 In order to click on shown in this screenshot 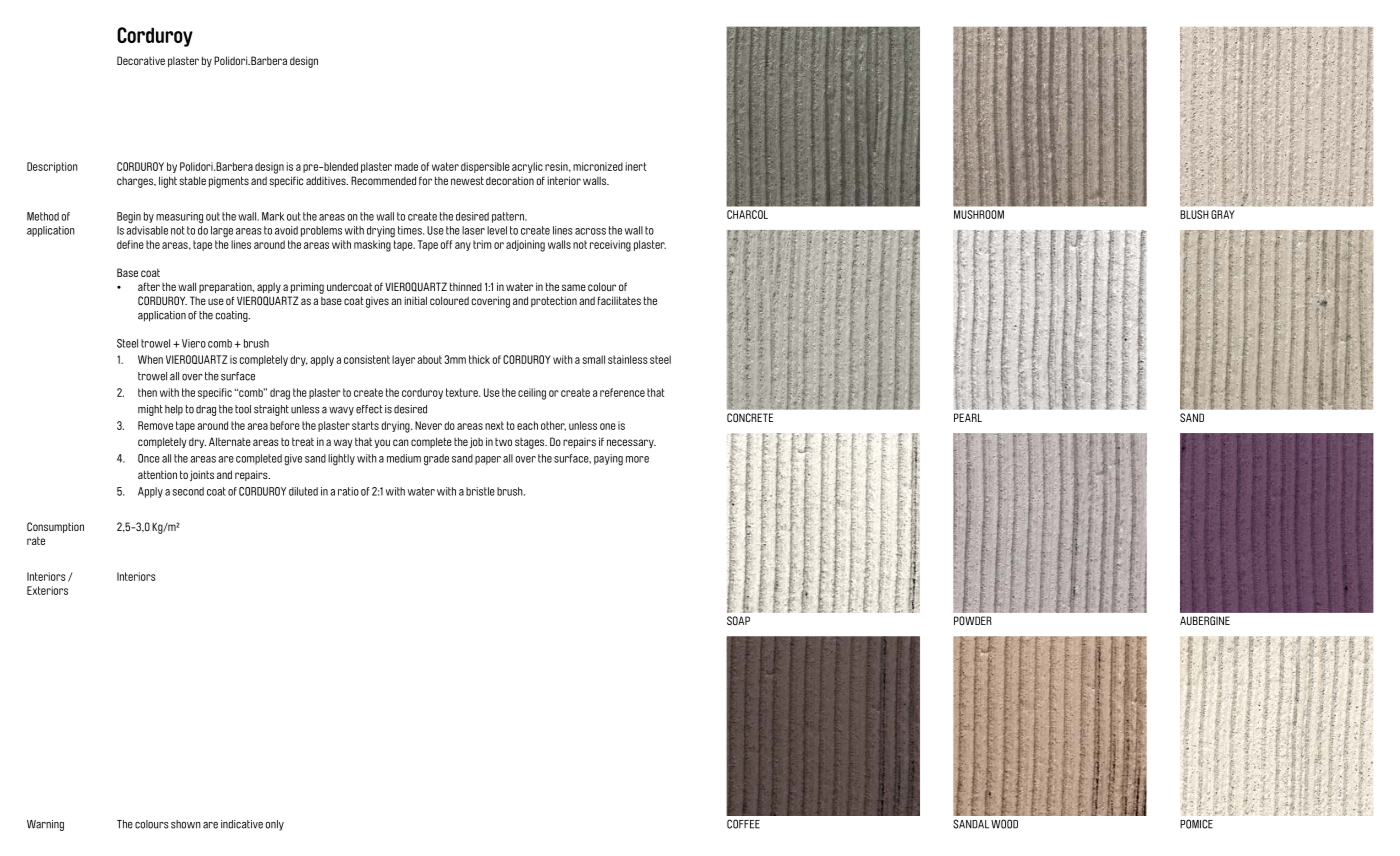, I will do `click(186, 824)`.
